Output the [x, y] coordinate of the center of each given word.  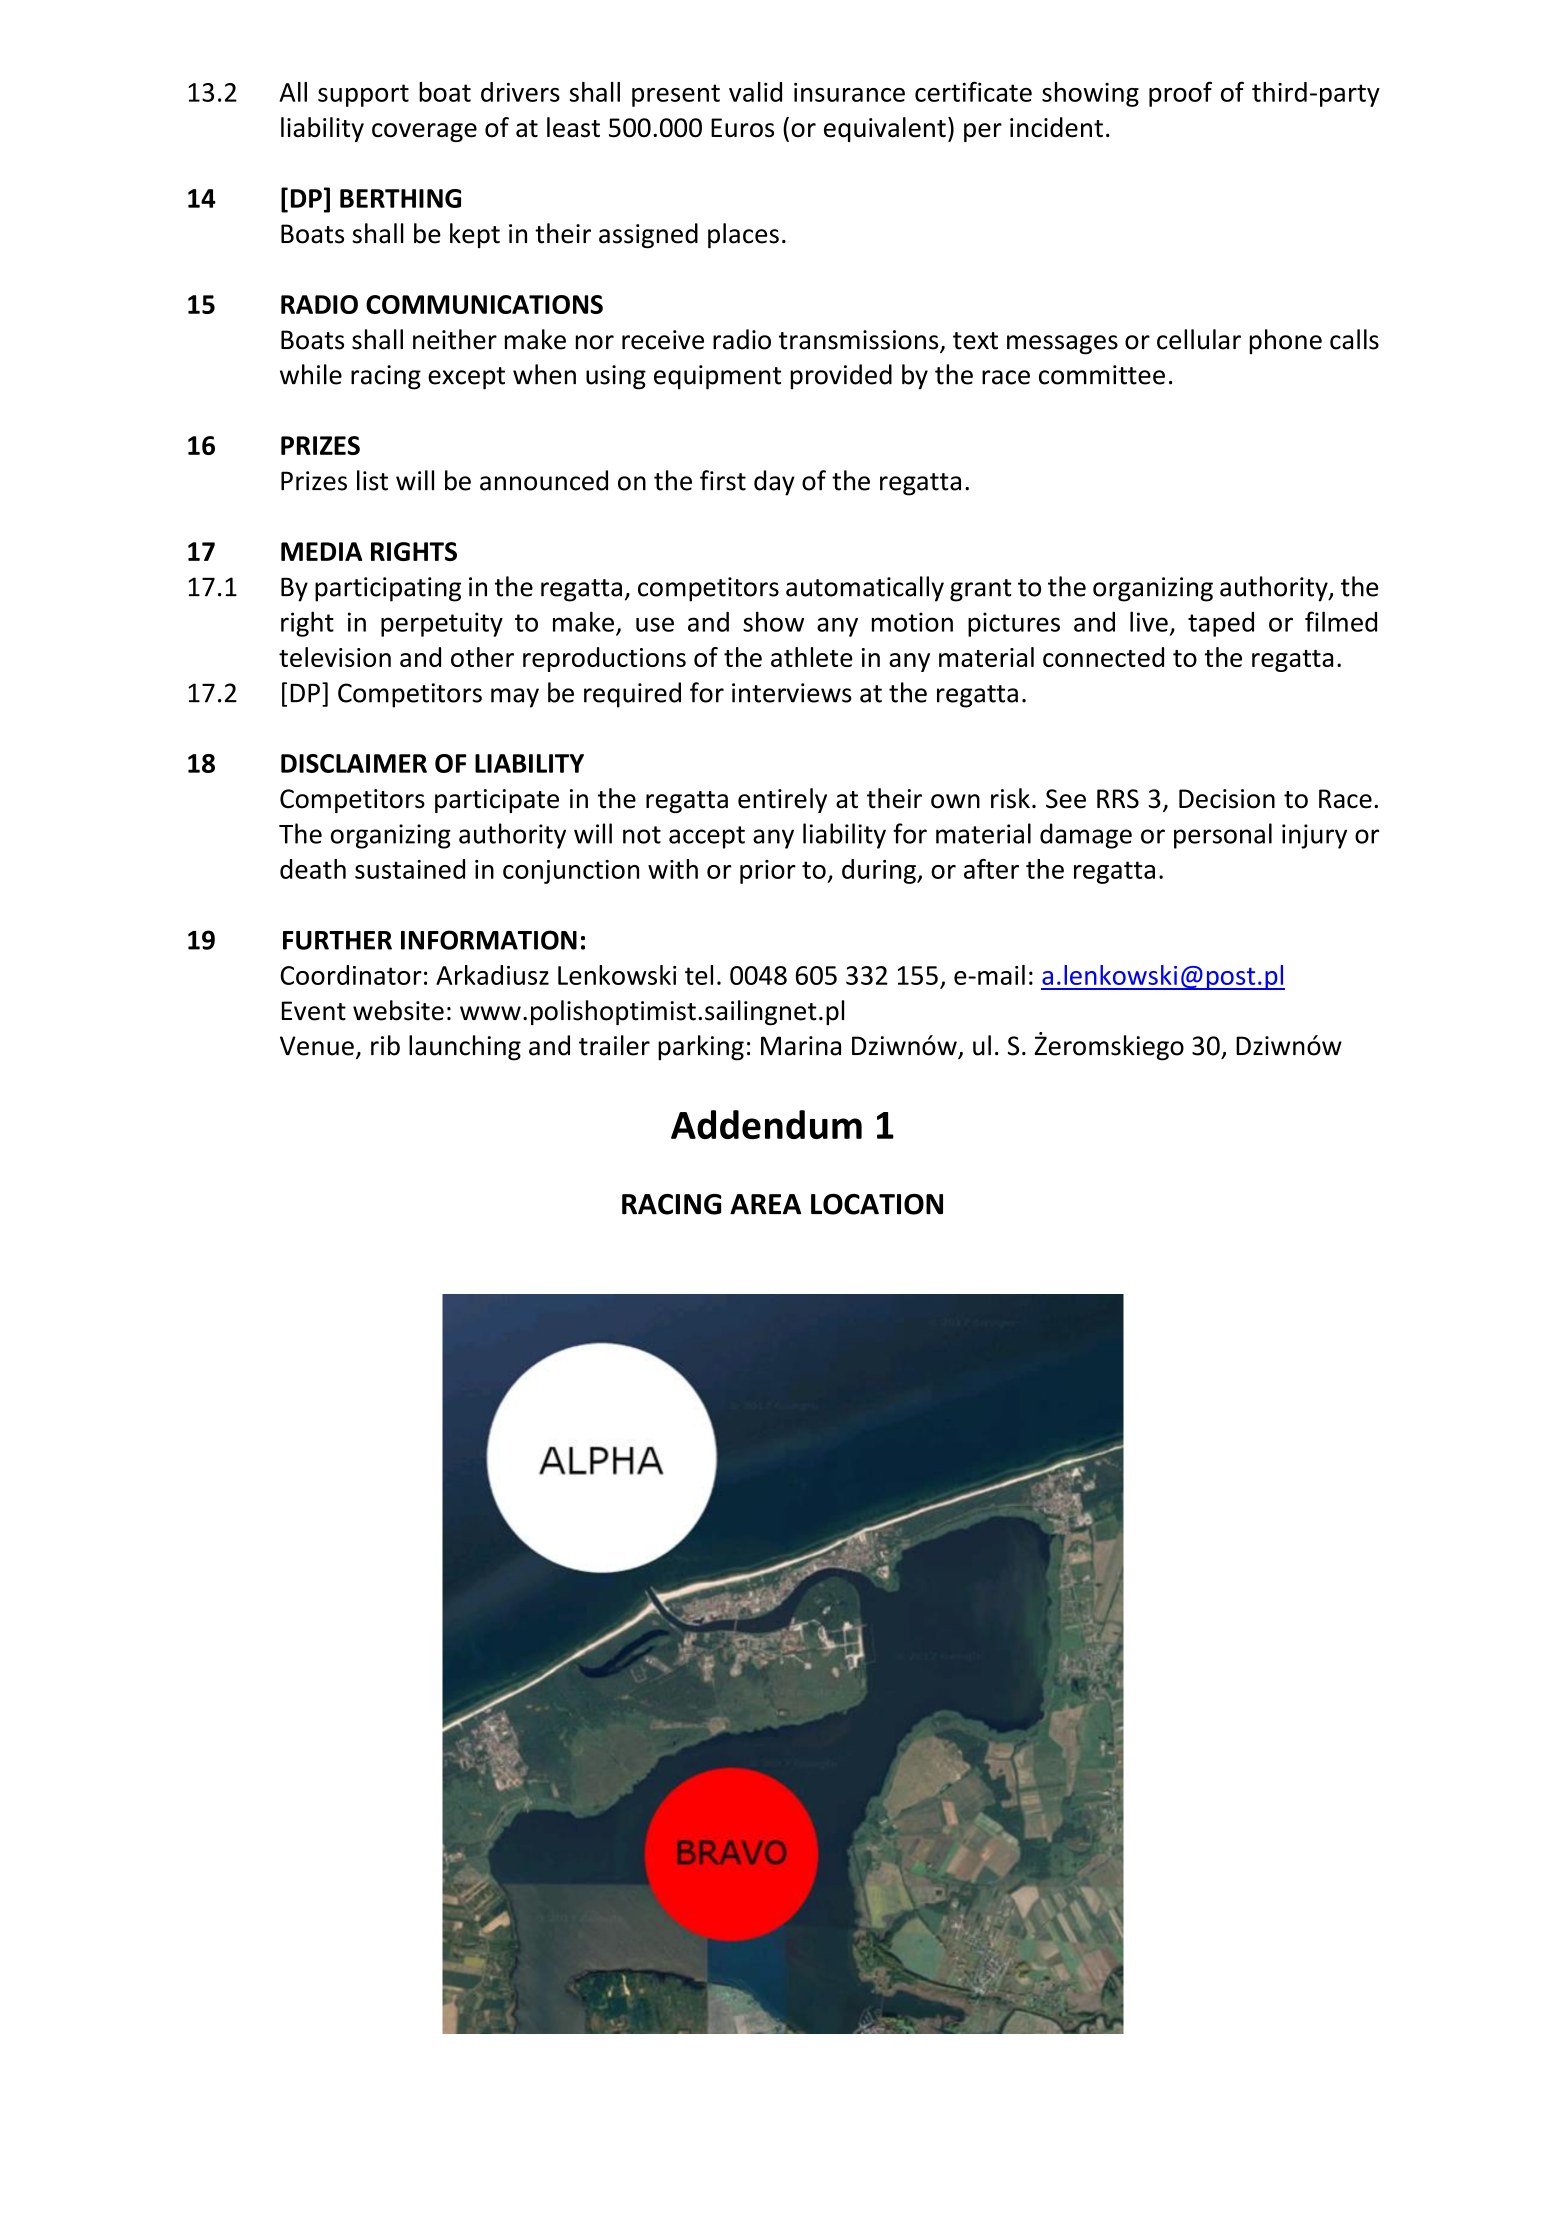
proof [1180, 94]
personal [1223, 836]
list [372, 480]
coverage [424, 132]
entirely [782, 800]
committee [1102, 375]
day [774, 483]
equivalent [885, 129]
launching [465, 1048]
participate [497, 801]
